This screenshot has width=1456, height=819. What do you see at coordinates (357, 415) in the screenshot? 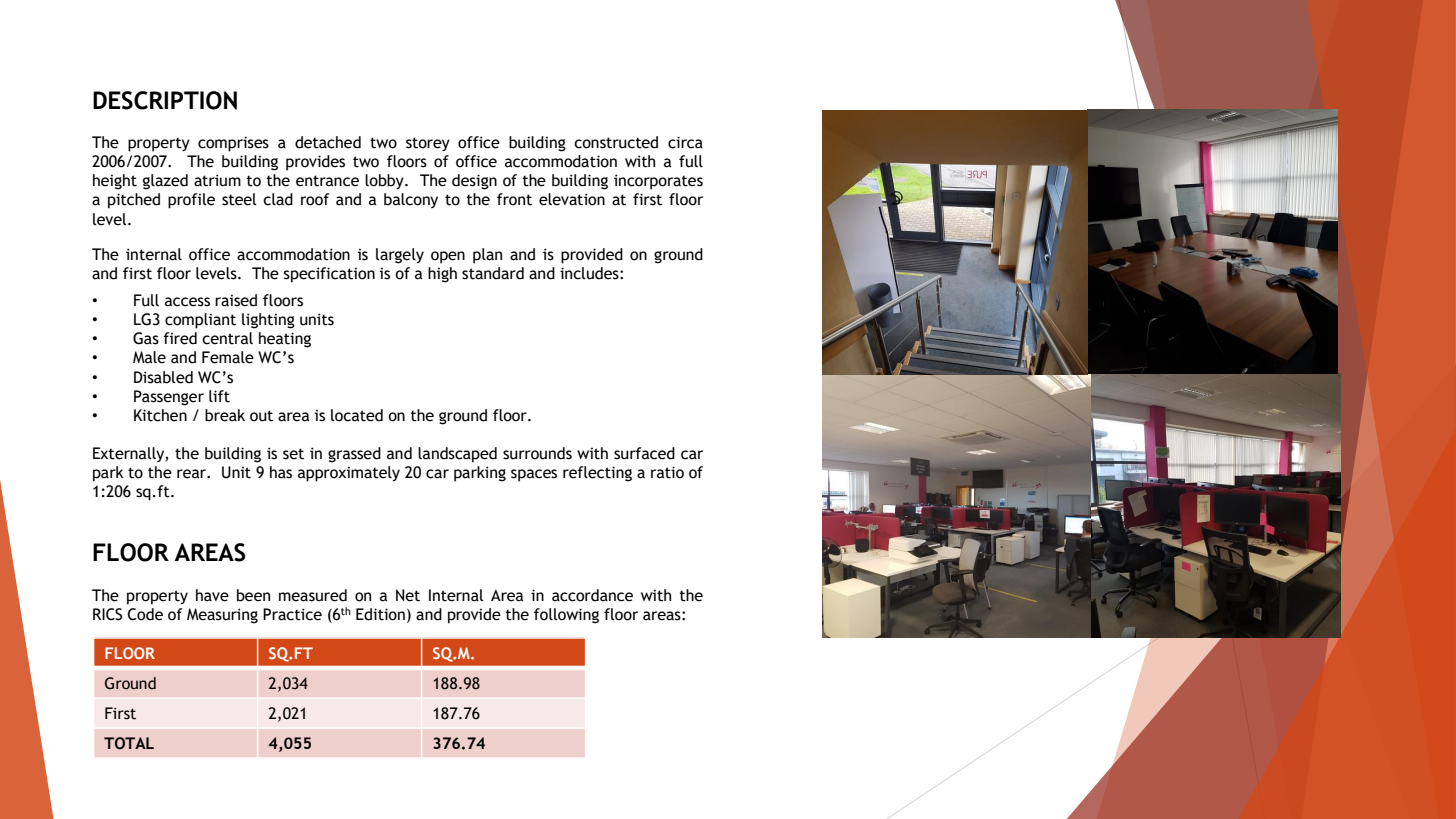
I see `located` at bounding box center [357, 415].
